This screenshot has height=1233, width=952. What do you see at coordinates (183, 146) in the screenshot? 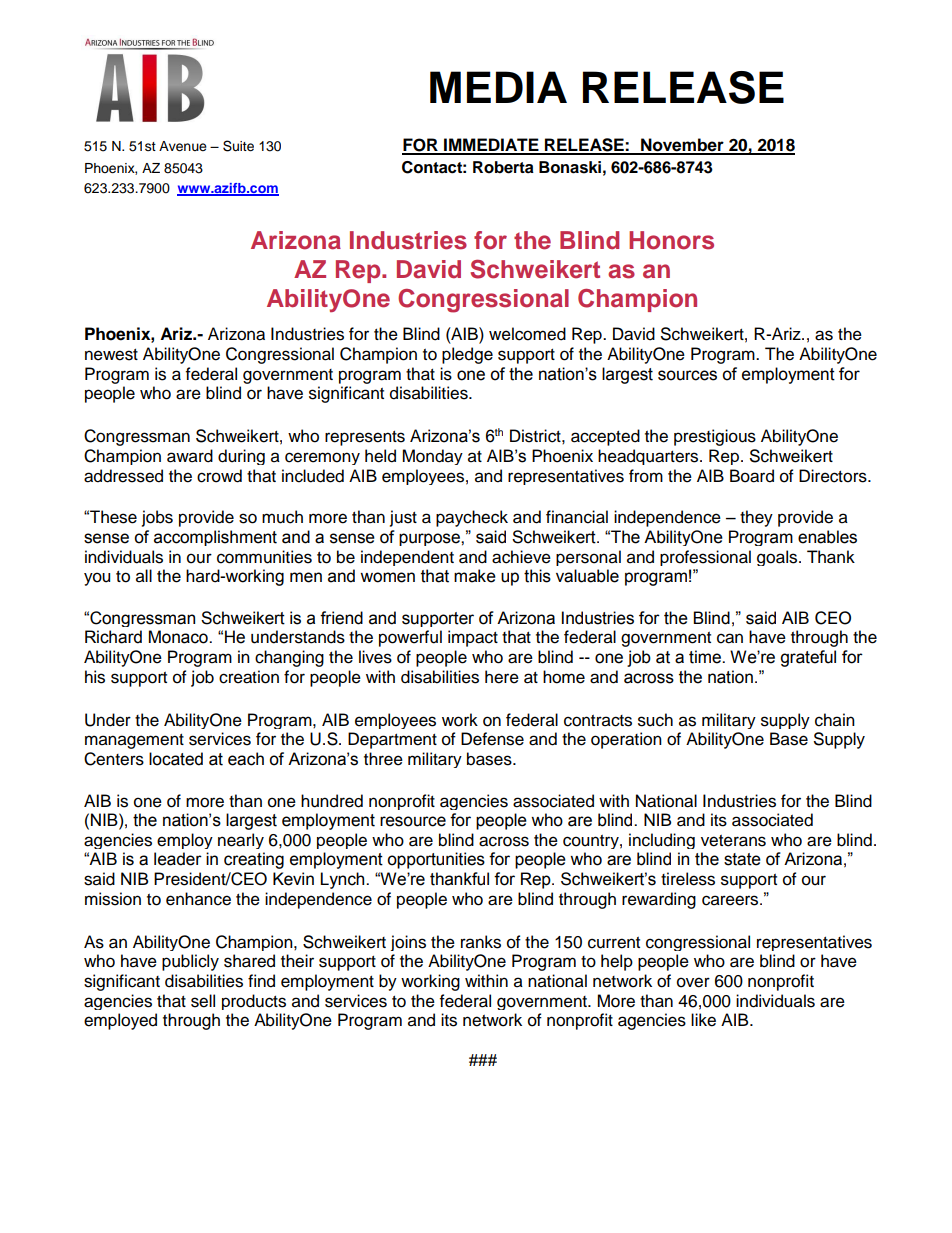
I see `Avenue` at bounding box center [183, 146].
